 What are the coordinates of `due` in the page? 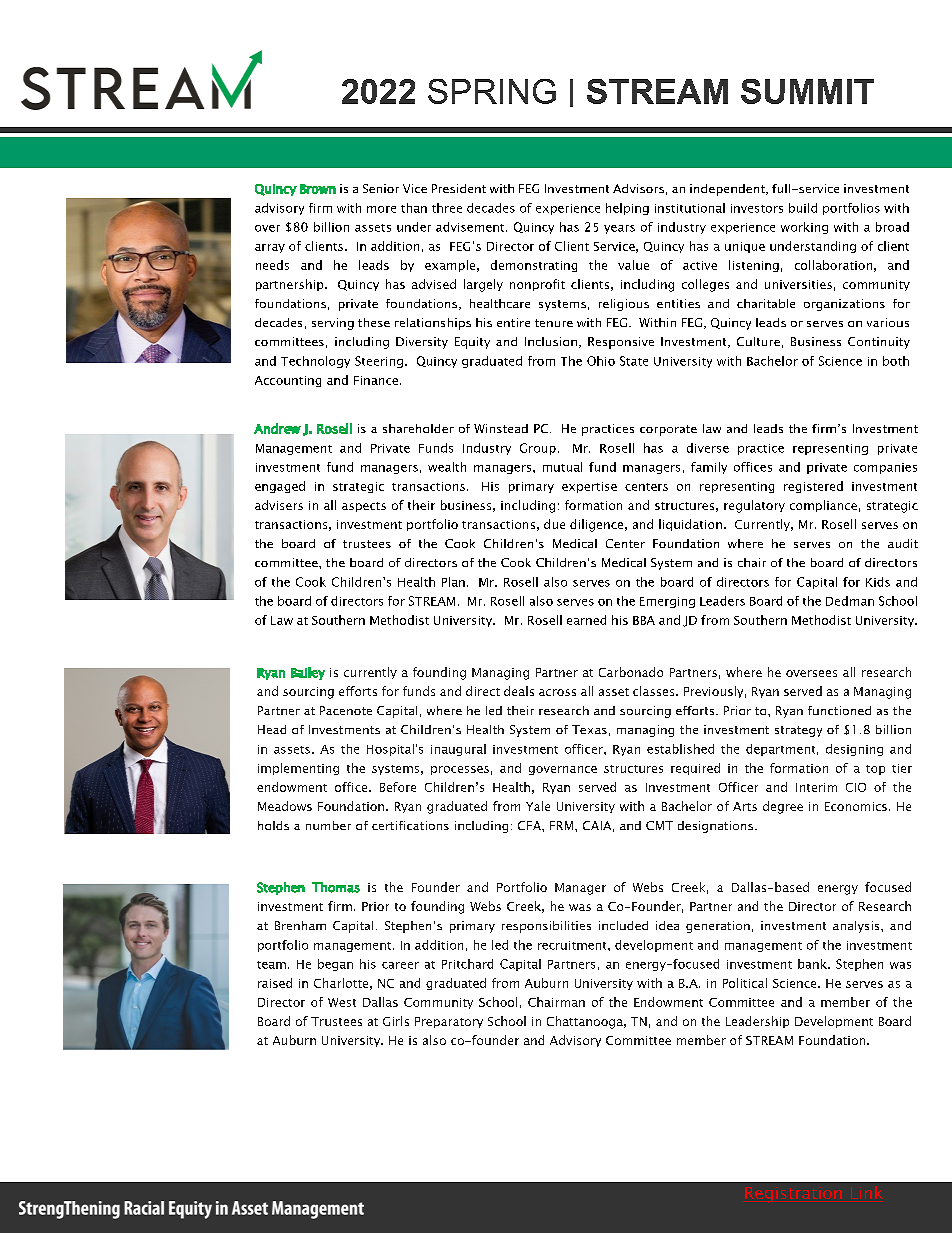 It's located at (554, 524).
